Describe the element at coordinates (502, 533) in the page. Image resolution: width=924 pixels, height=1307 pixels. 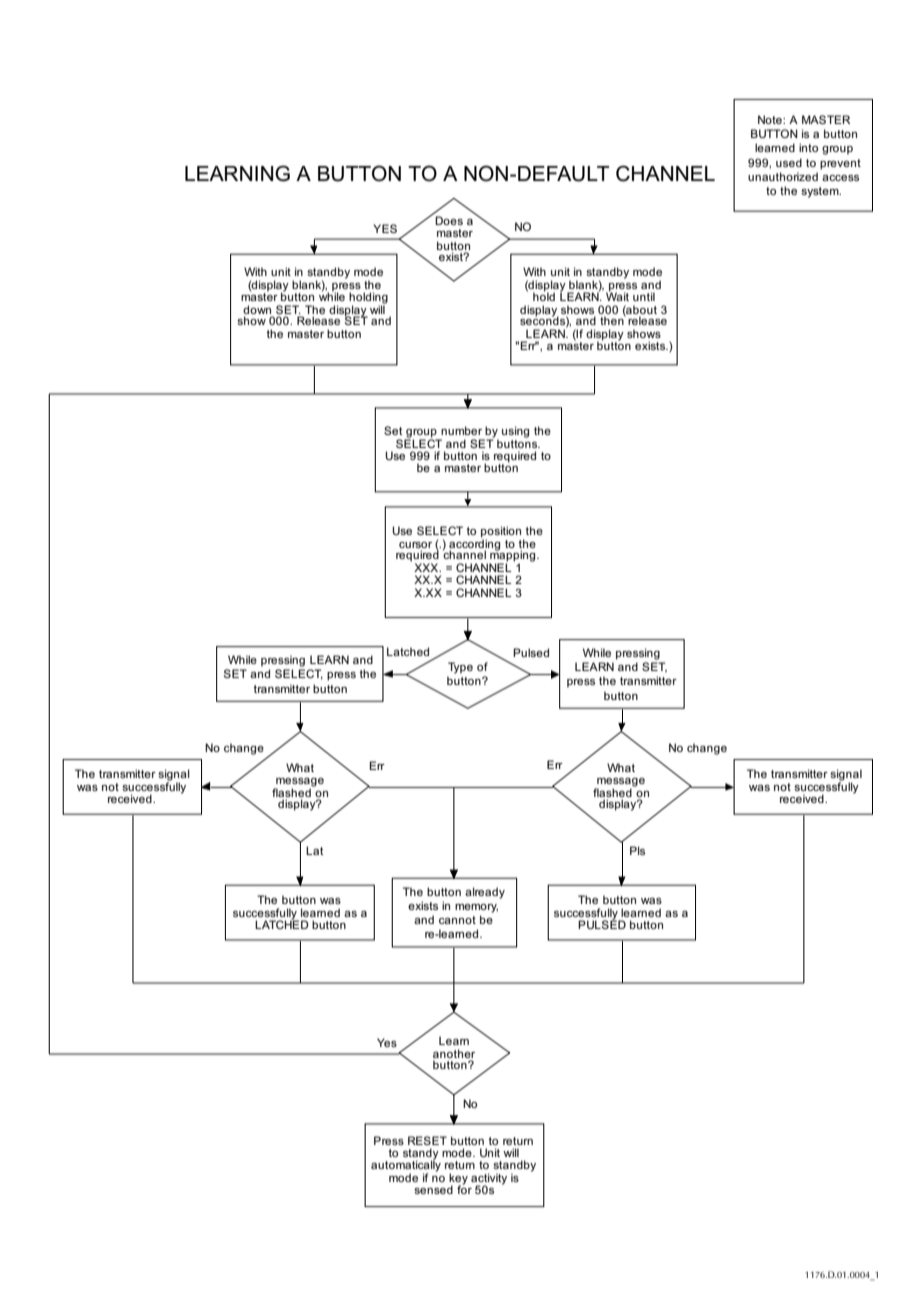
I see `position` at that location.
